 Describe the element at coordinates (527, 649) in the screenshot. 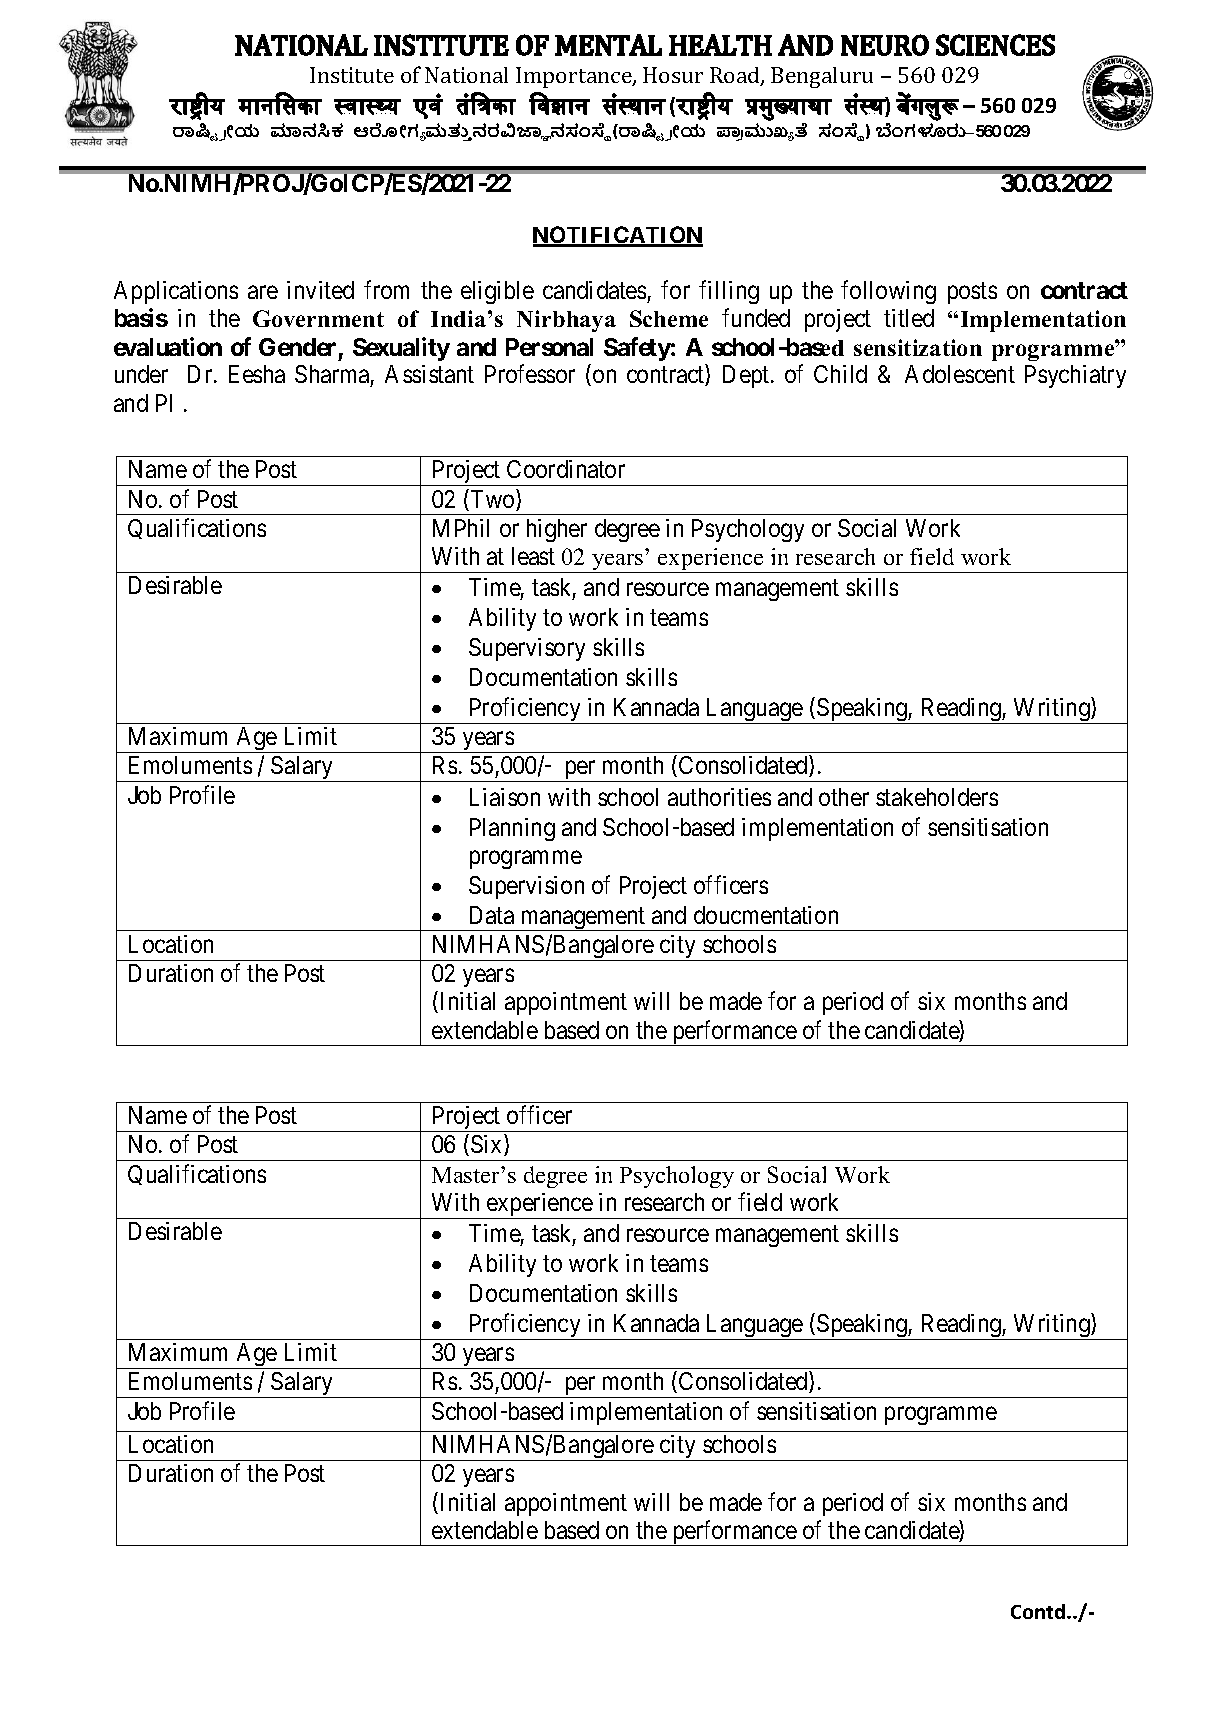

I see `Supervisory` at that location.
